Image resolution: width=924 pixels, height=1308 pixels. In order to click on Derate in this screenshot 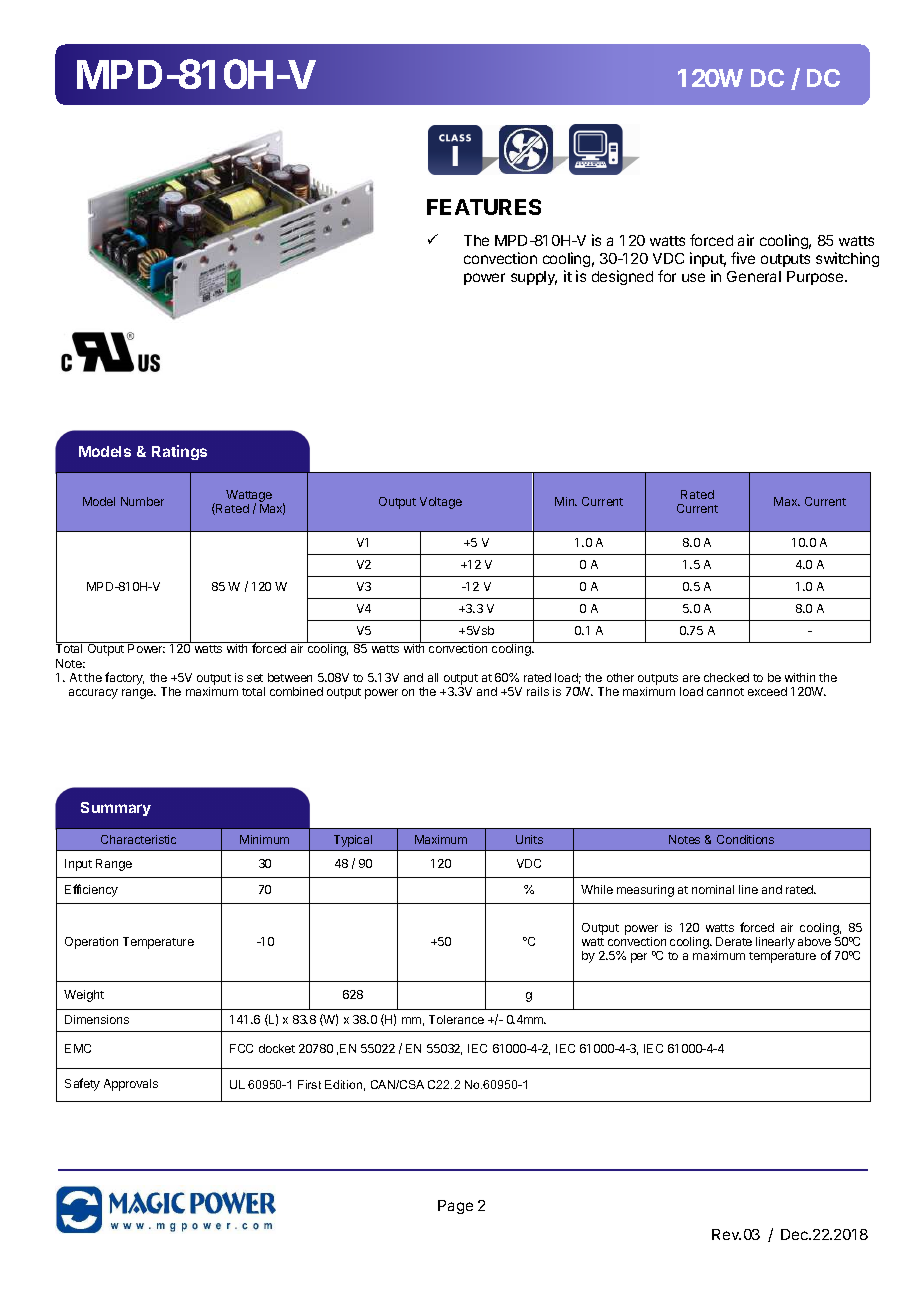, I will do `click(734, 941)`.
